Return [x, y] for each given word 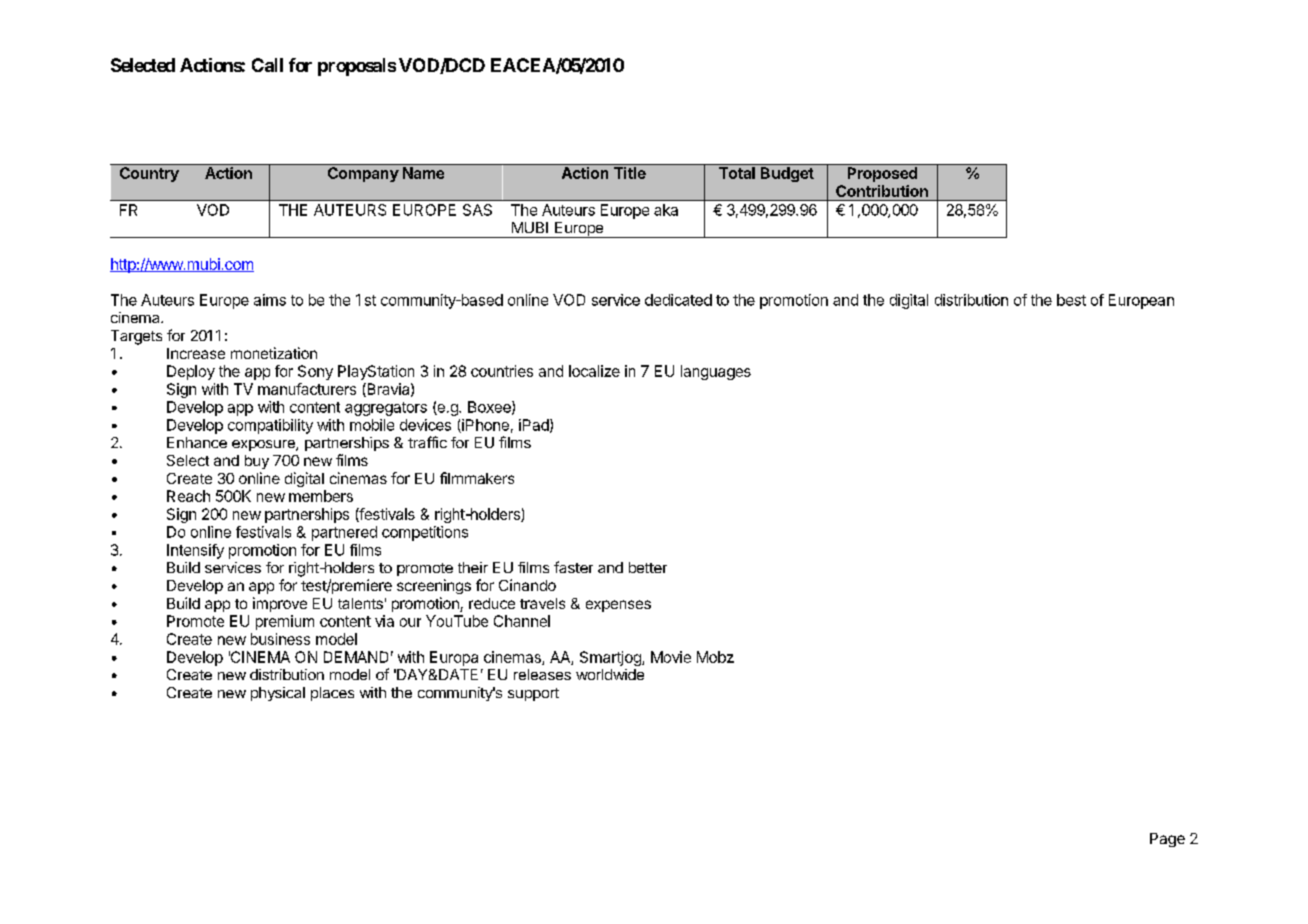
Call [267, 65]
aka [666, 210]
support [533, 694]
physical [278, 694]
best [1071, 300]
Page [1167, 840]
